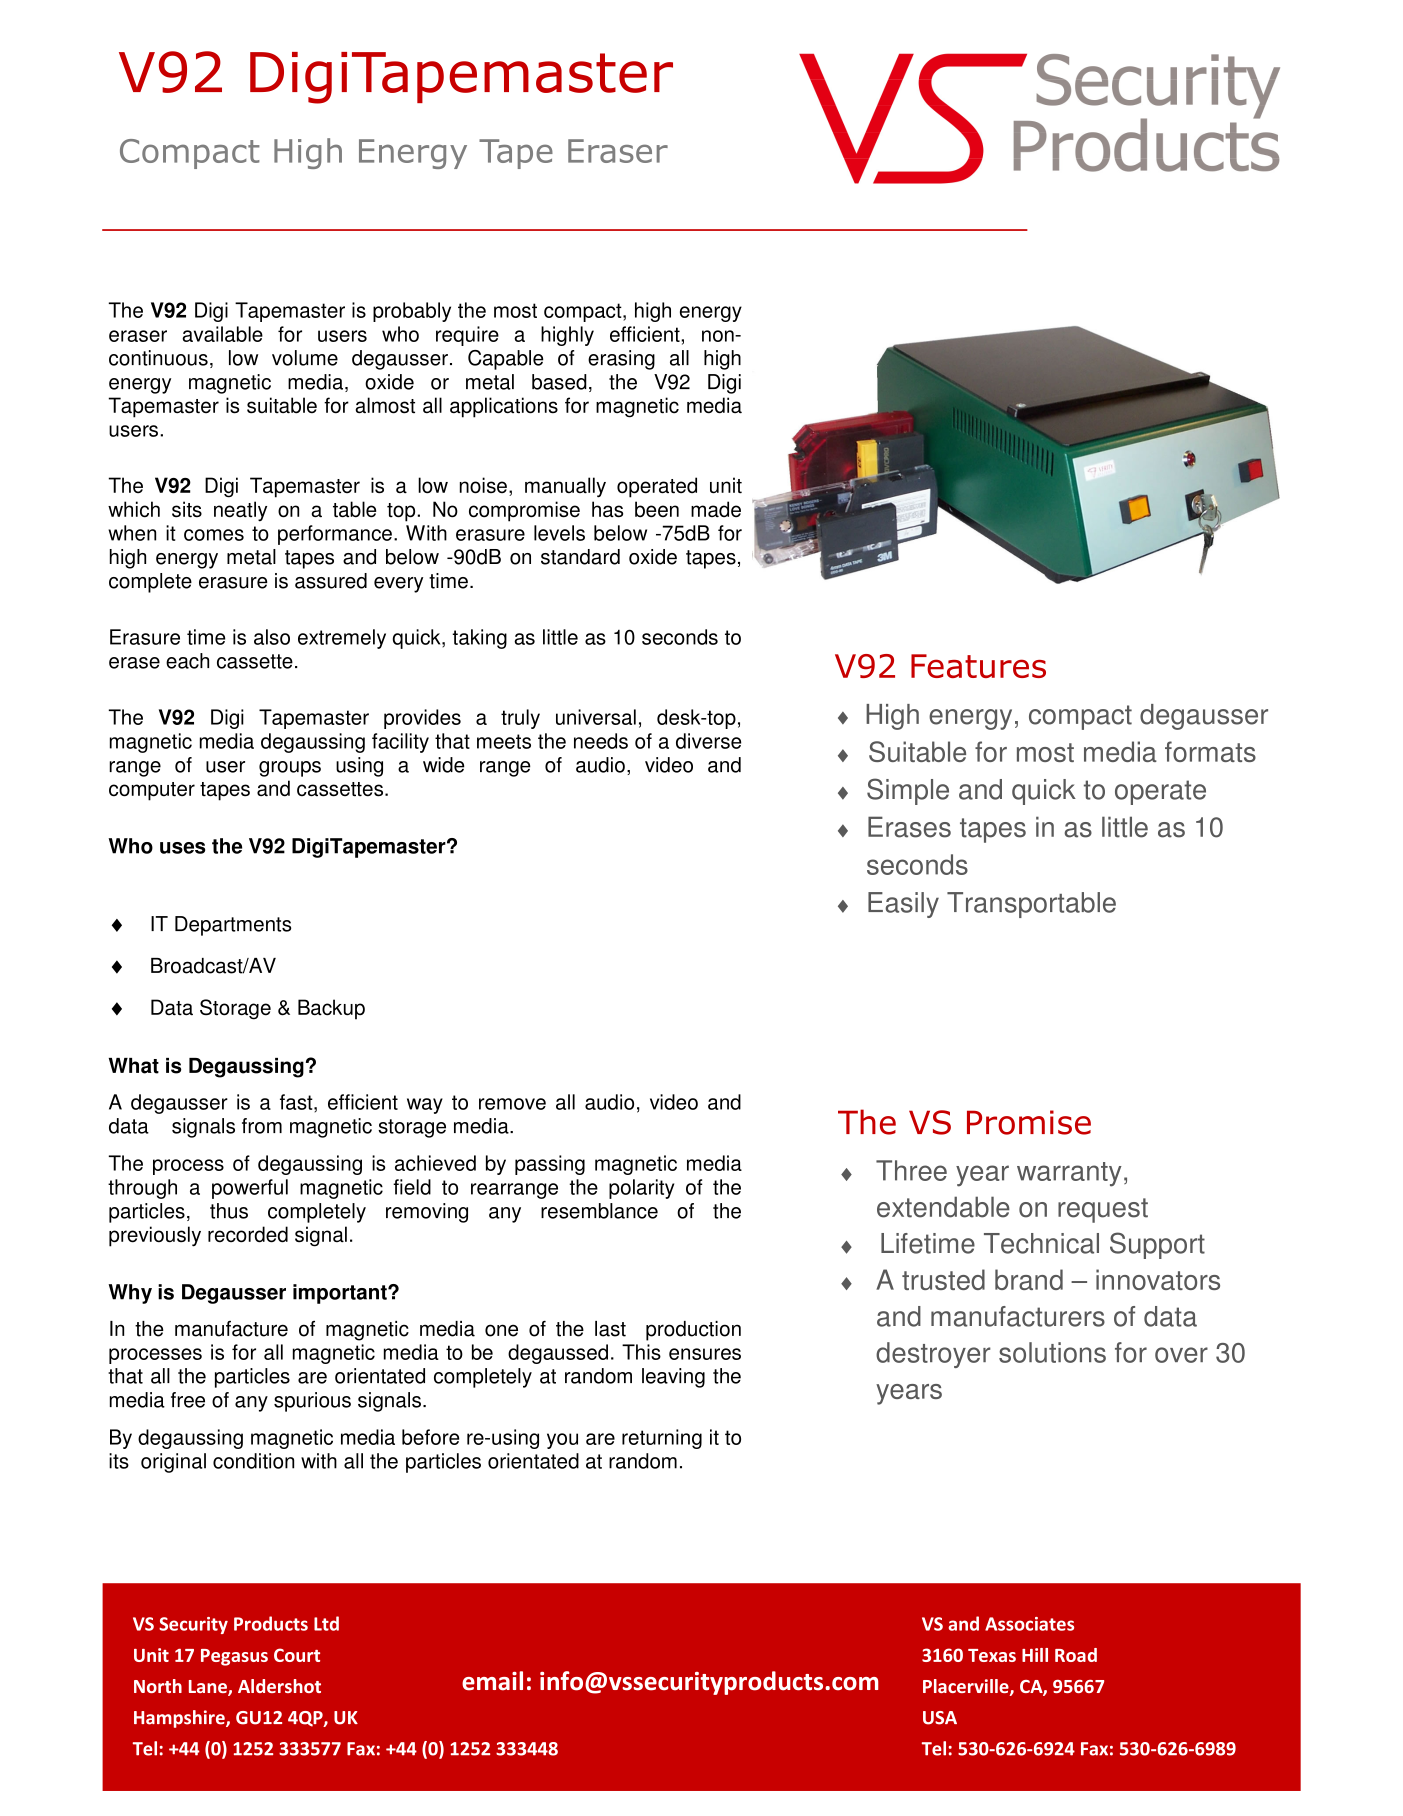 The image size is (1403, 1816). What do you see at coordinates (596, 717) in the document?
I see `universal` at bounding box center [596, 717].
